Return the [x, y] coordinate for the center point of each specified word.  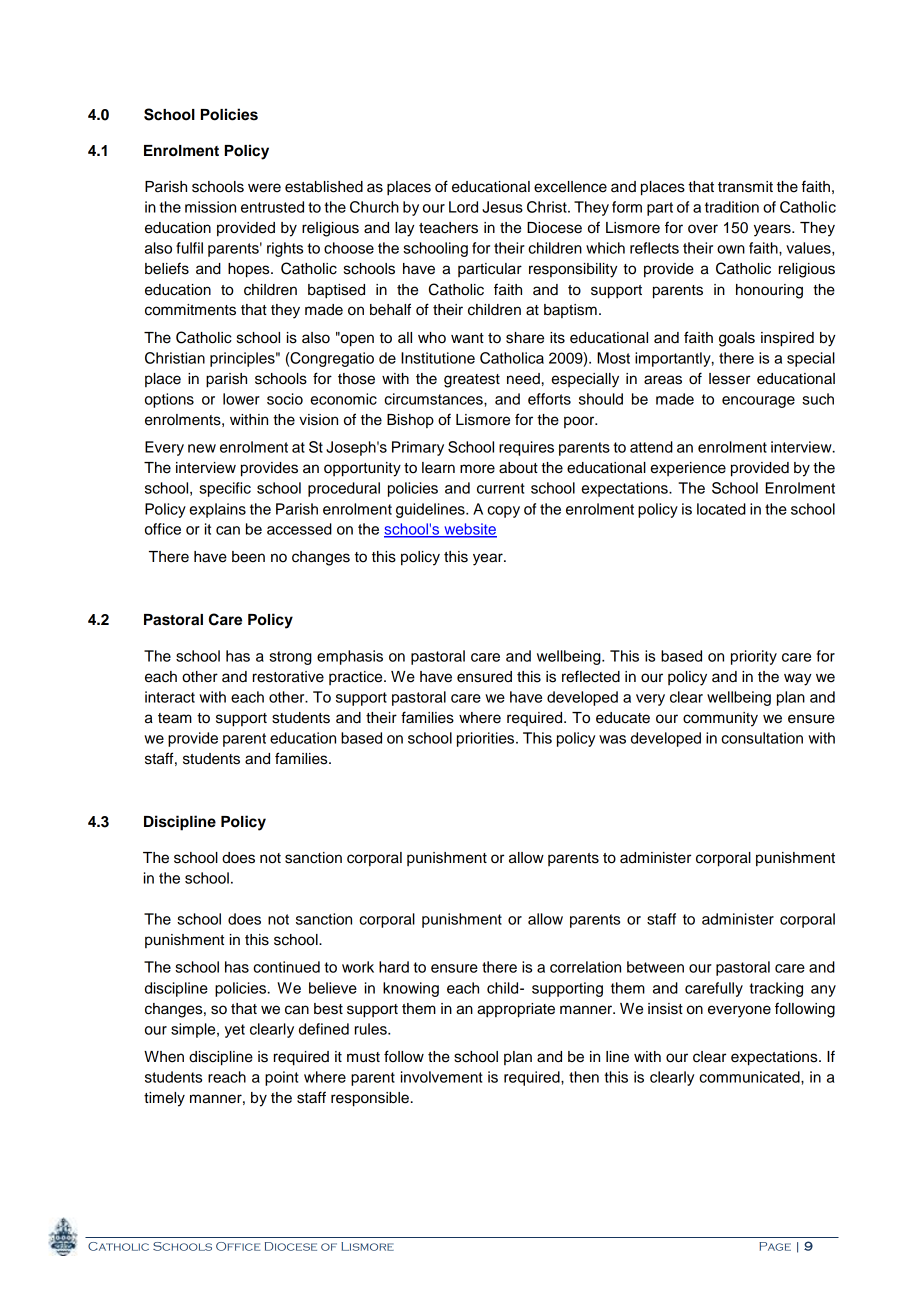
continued [286, 967]
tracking [776, 989]
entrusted [272, 207]
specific [225, 489]
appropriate [516, 1010]
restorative [288, 677]
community [720, 719]
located [721, 509]
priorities [487, 739]
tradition [732, 207]
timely [164, 1099]
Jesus [502, 207]
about [518, 468]
